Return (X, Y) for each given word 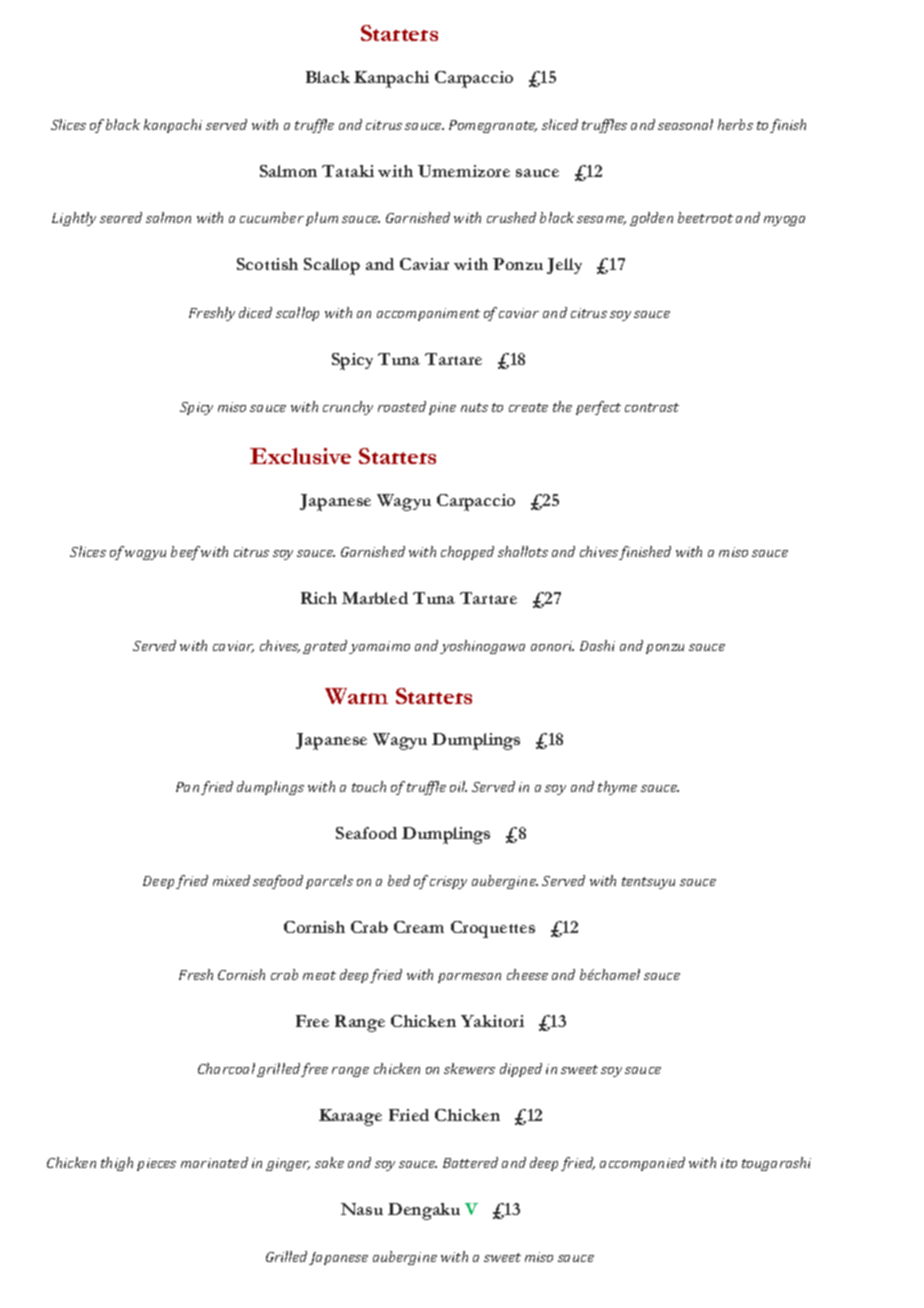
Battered (470, 1162)
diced (255, 312)
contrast (652, 407)
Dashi (597, 645)
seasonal (685, 124)
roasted (402, 406)
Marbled (375, 598)
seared (121, 217)
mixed (231, 880)
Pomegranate (493, 126)
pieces (156, 1164)
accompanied (642, 1164)
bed (399, 880)
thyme (617, 788)
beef (185, 553)
